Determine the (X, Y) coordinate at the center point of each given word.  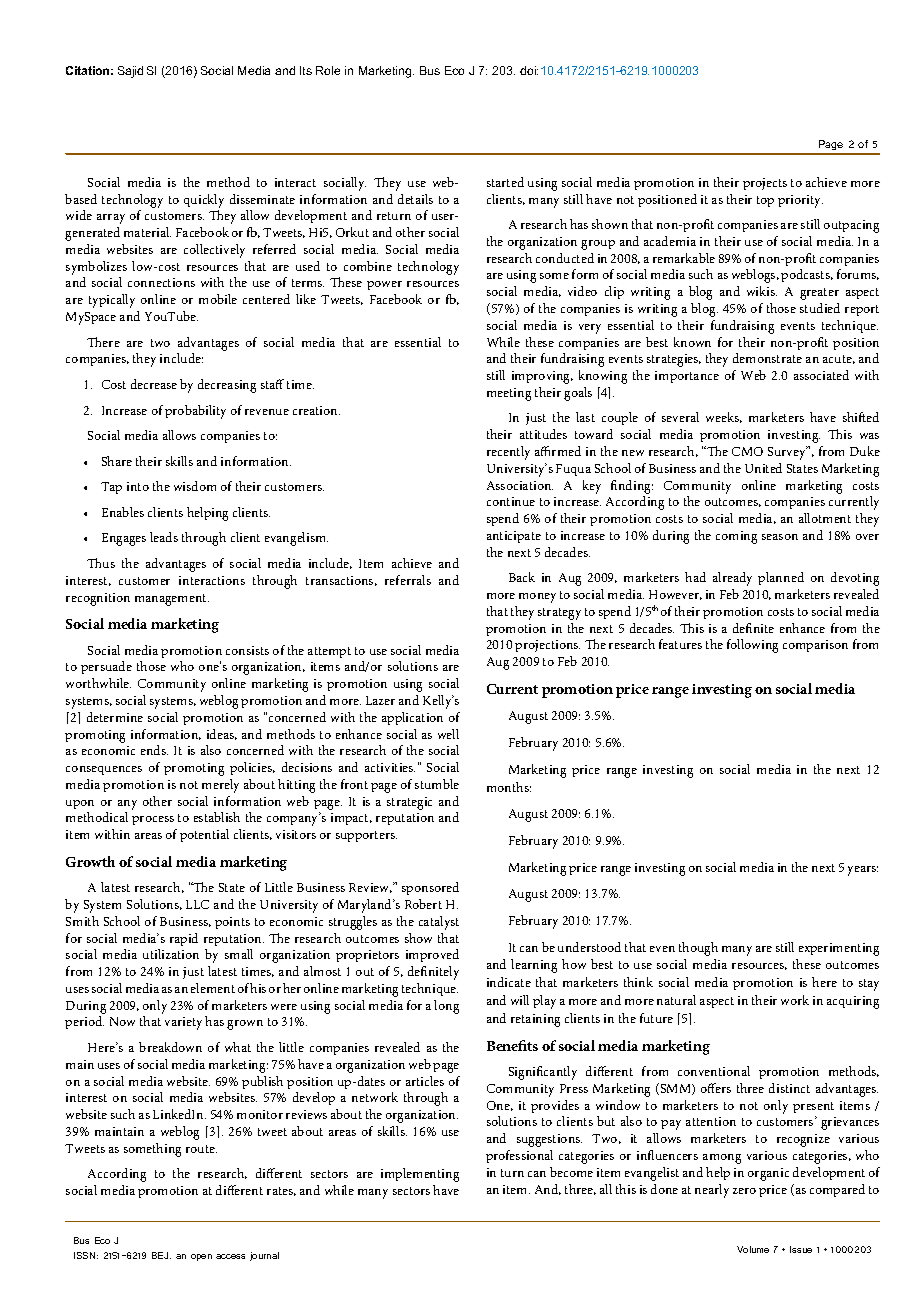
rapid (184, 939)
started (505, 182)
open (201, 1257)
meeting (509, 394)
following (752, 646)
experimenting (839, 949)
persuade (106, 667)
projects (765, 184)
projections (547, 646)
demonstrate (767, 358)
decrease (154, 384)
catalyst (439, 923)
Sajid (130, 72)
